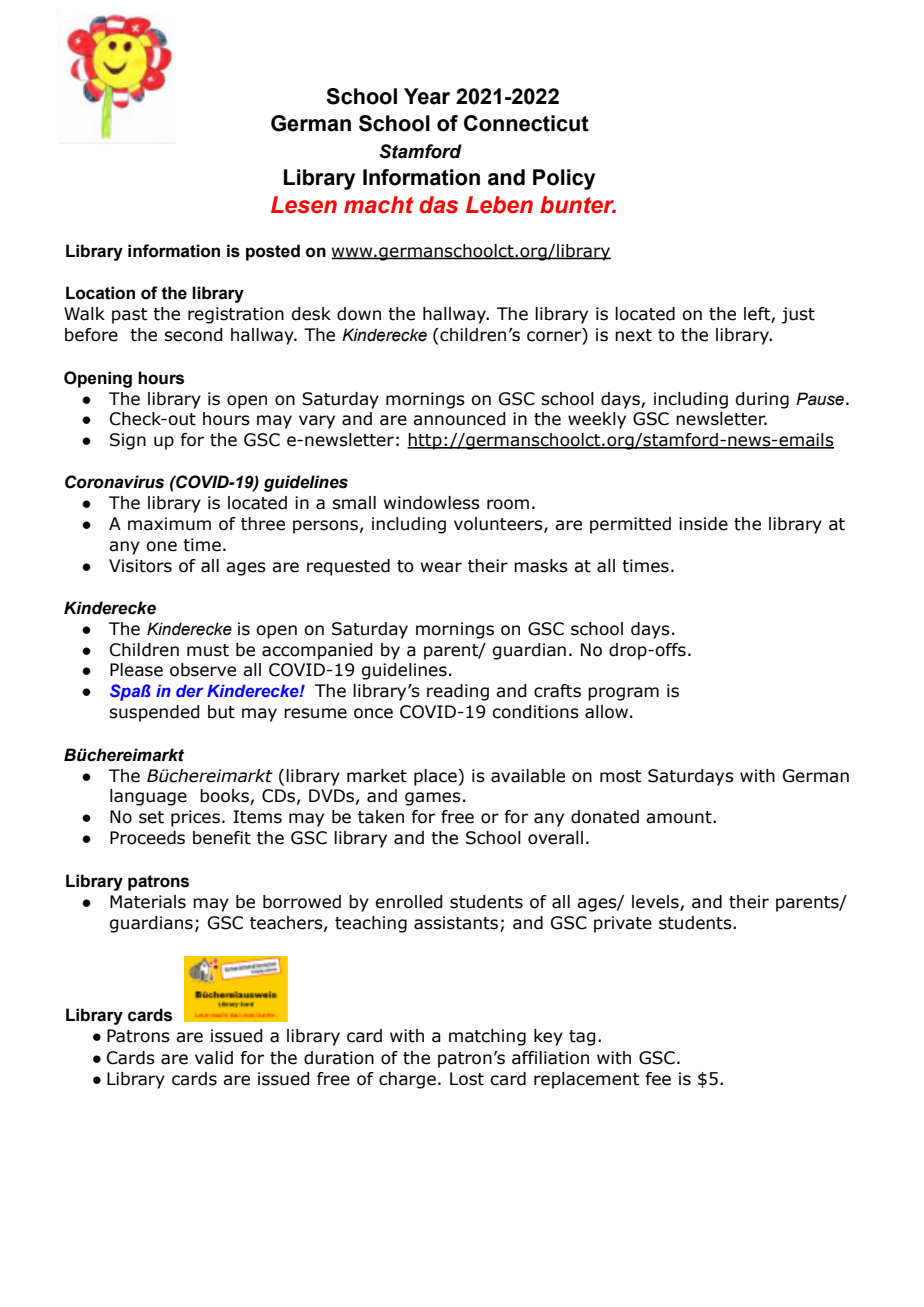 Image resolution: width=924 pixels, height=1307 pixels. What do you see at coordinates (703, 524) in the image?
I see `inside` at bounding box center [703, 524].
